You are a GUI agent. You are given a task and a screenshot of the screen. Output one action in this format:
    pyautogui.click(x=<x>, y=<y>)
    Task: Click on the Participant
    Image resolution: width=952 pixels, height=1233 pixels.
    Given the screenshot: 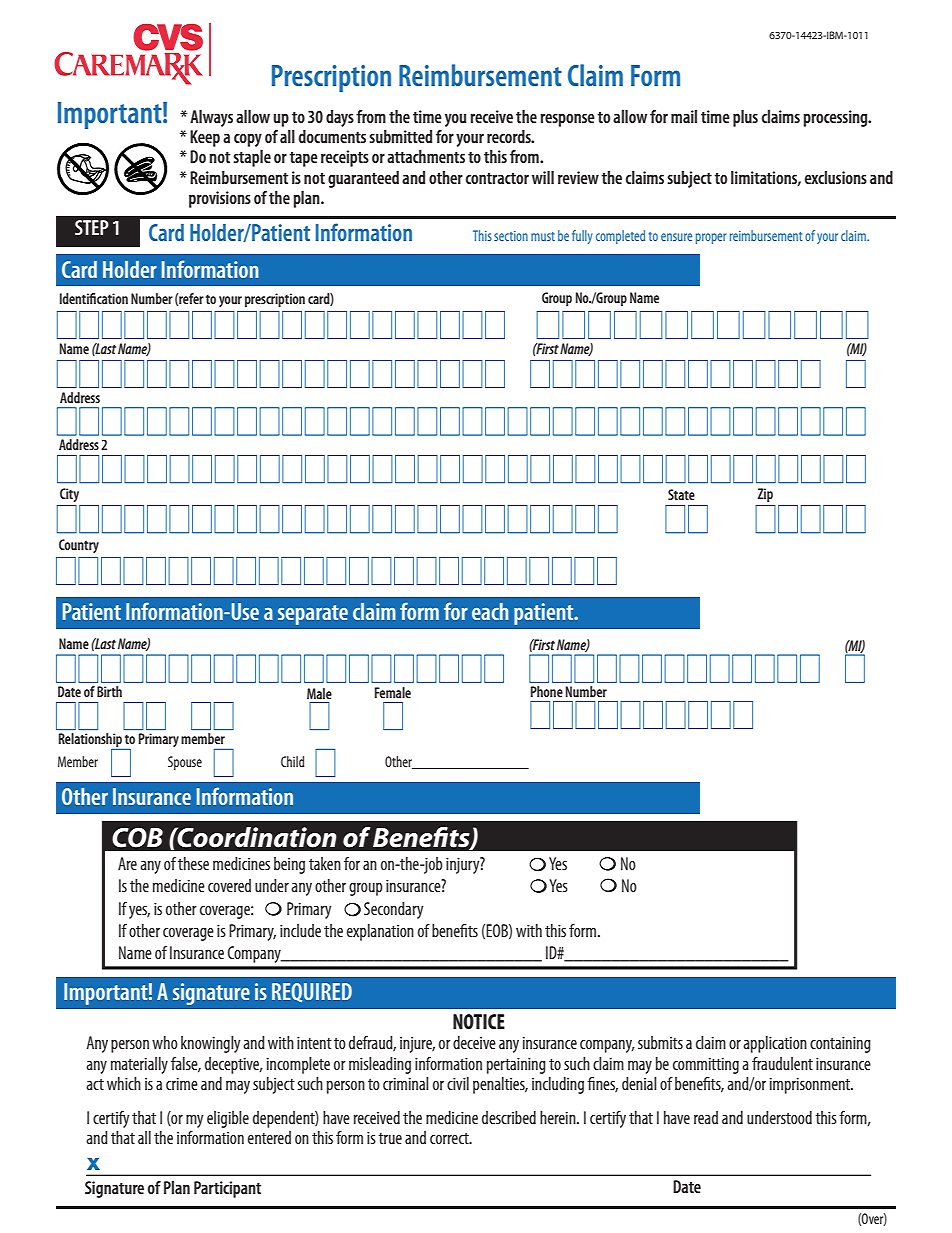 What is the action you would take?
    pyautogui.click(x=227, y=1189)
